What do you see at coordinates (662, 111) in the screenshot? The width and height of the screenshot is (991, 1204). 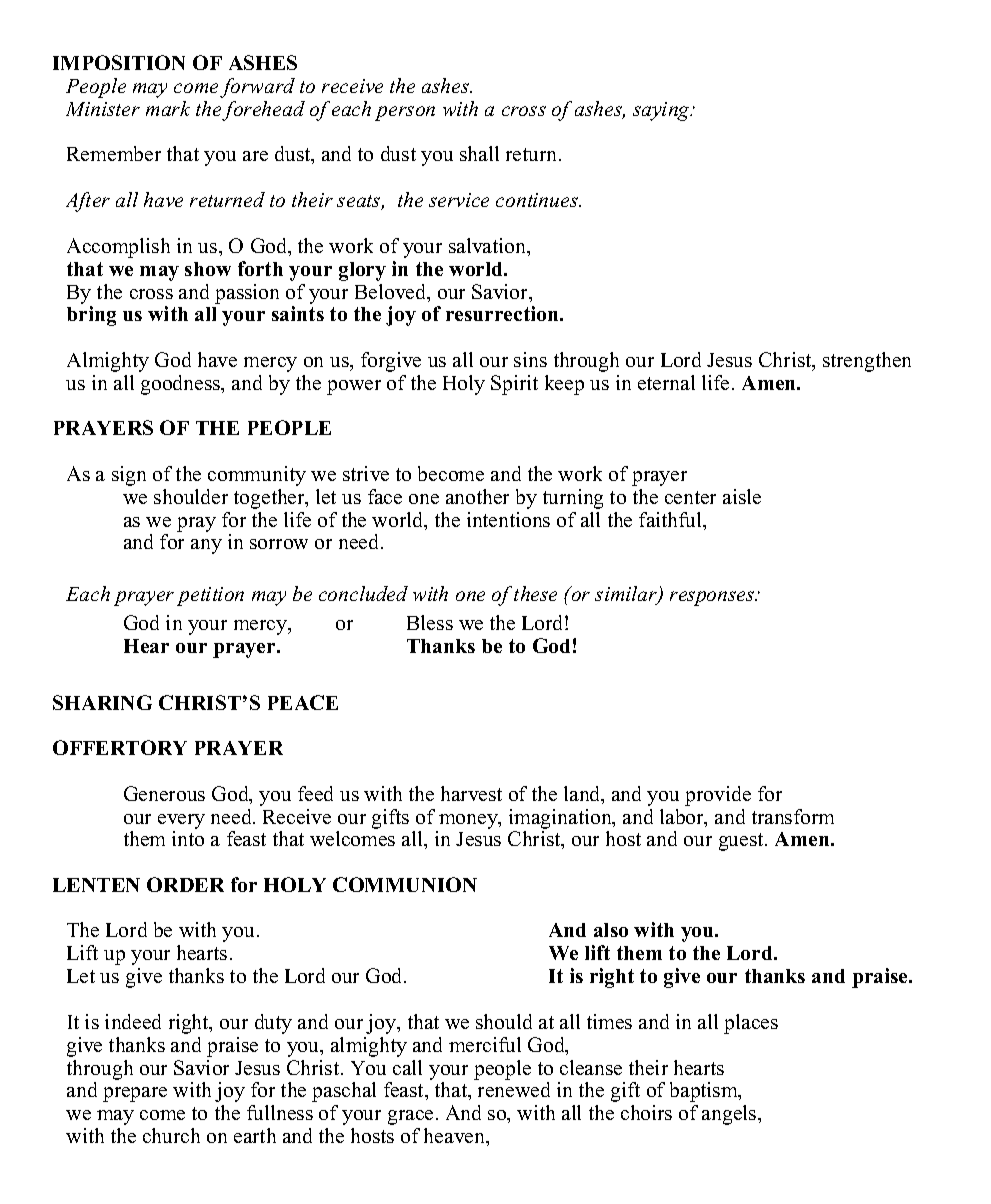 I see `saying` at bounding box center [662, 111].
